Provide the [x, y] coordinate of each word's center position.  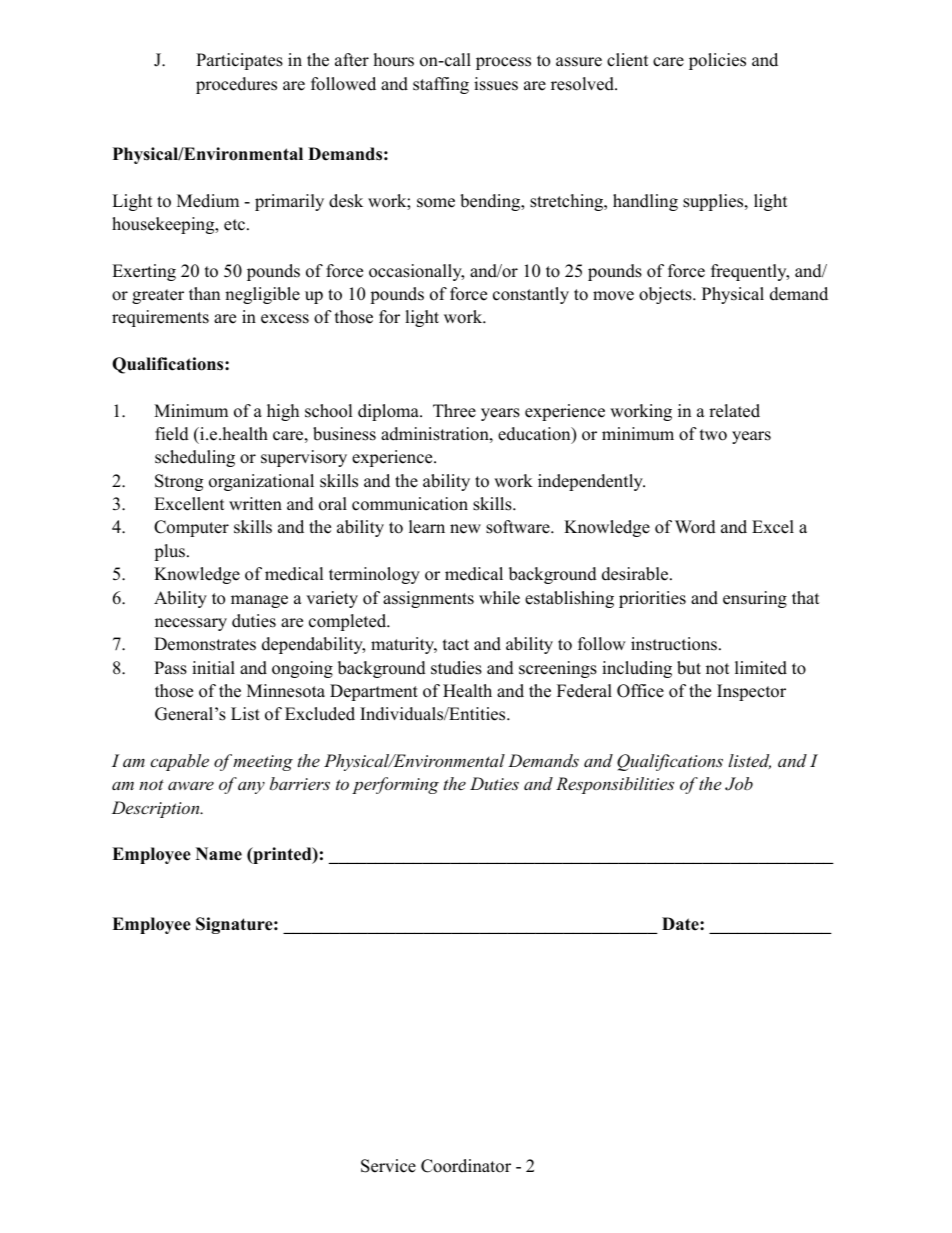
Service [388, 1166]
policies [717, 61]
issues [496, 84]
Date [681, 924]
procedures [236, 85]
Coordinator [466, 1166]
